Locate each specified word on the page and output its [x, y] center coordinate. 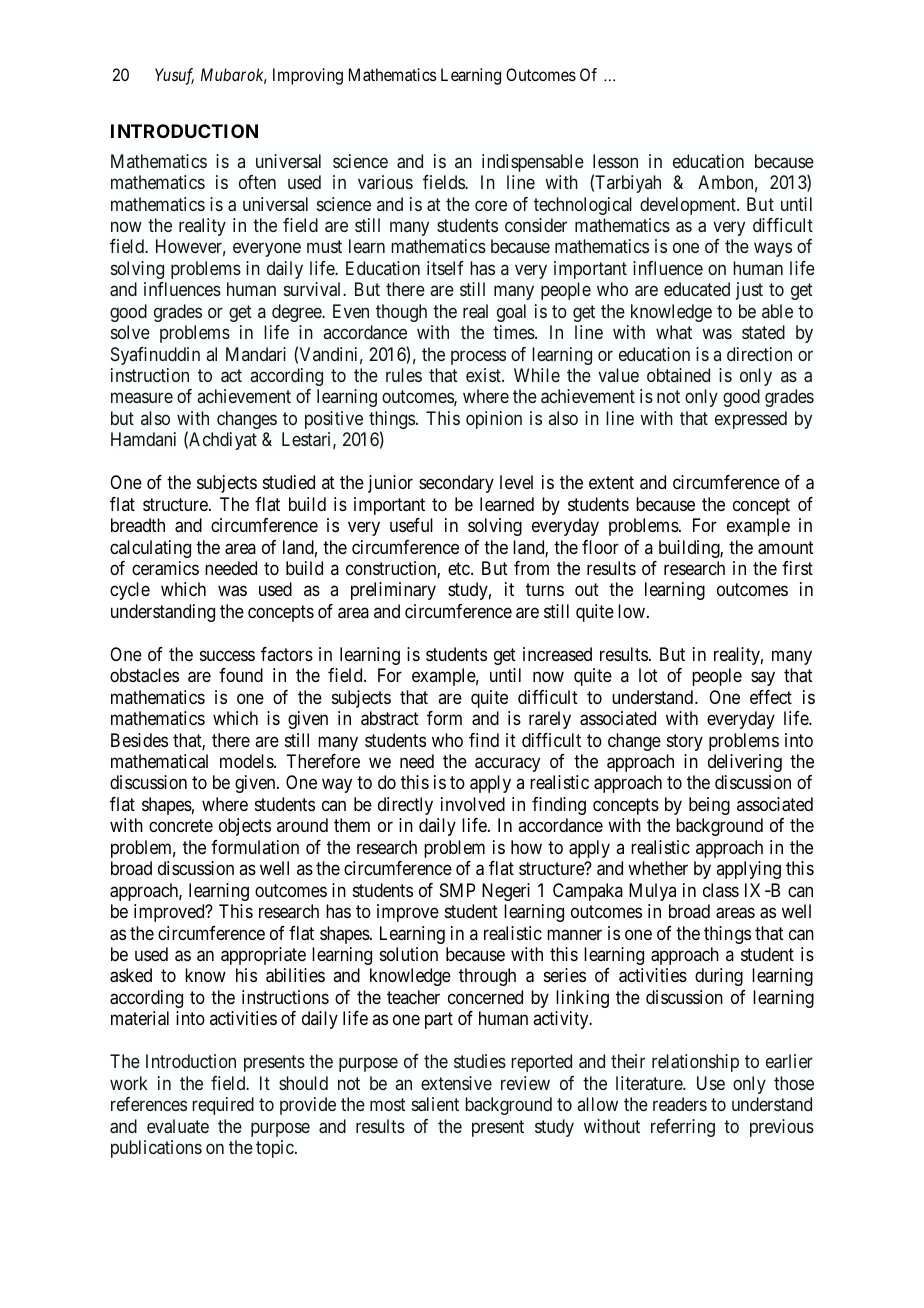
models [247, 761]
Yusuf [174, 76]
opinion [494, 420]
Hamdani [143, 439]
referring [683, 1128]
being [709, 806]
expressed [751, 420]
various [385, 182]
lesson [615, 161]
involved [473, 804]
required [223, 1106]
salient [435, 1104]
